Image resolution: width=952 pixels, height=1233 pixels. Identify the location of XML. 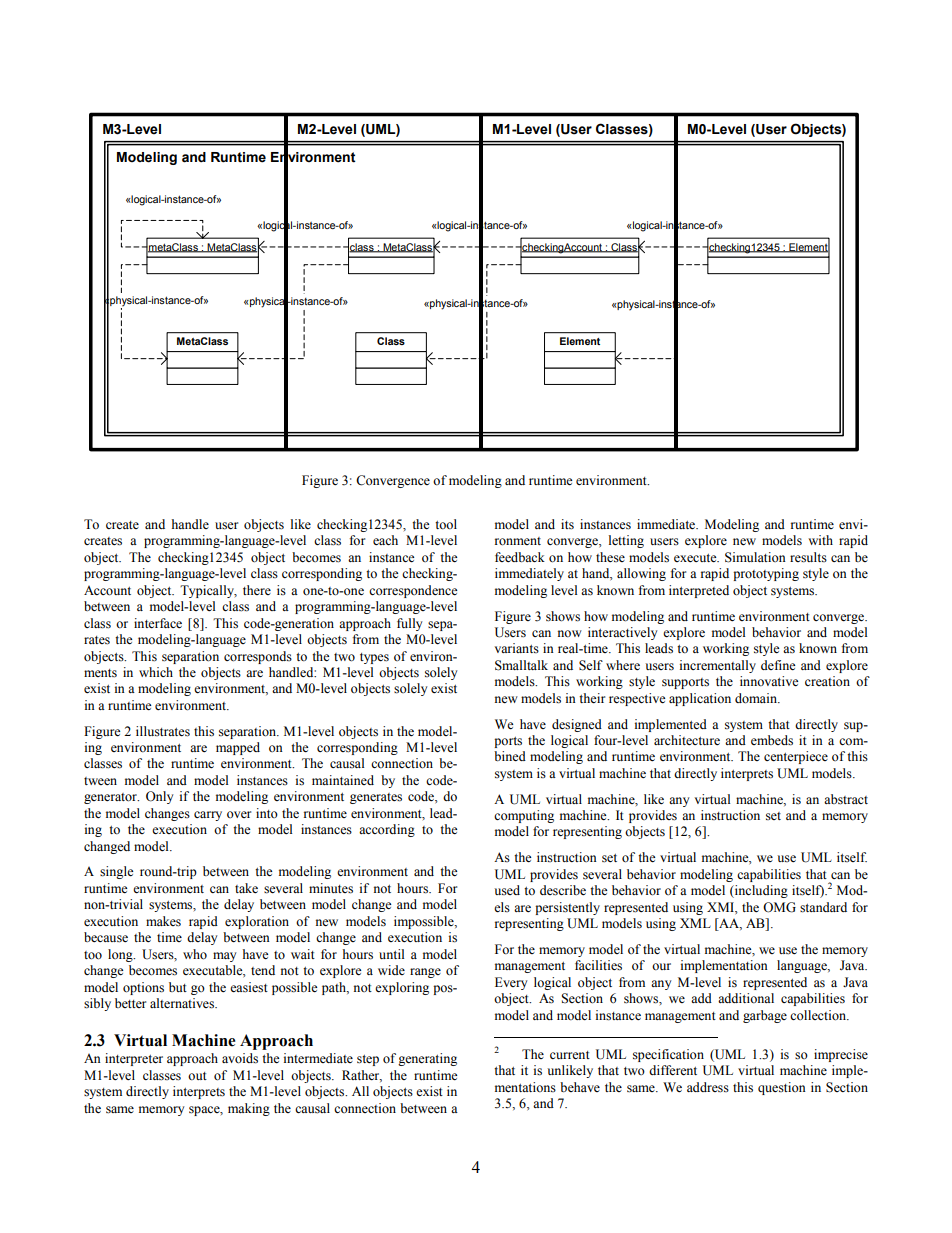
(695, 923).
